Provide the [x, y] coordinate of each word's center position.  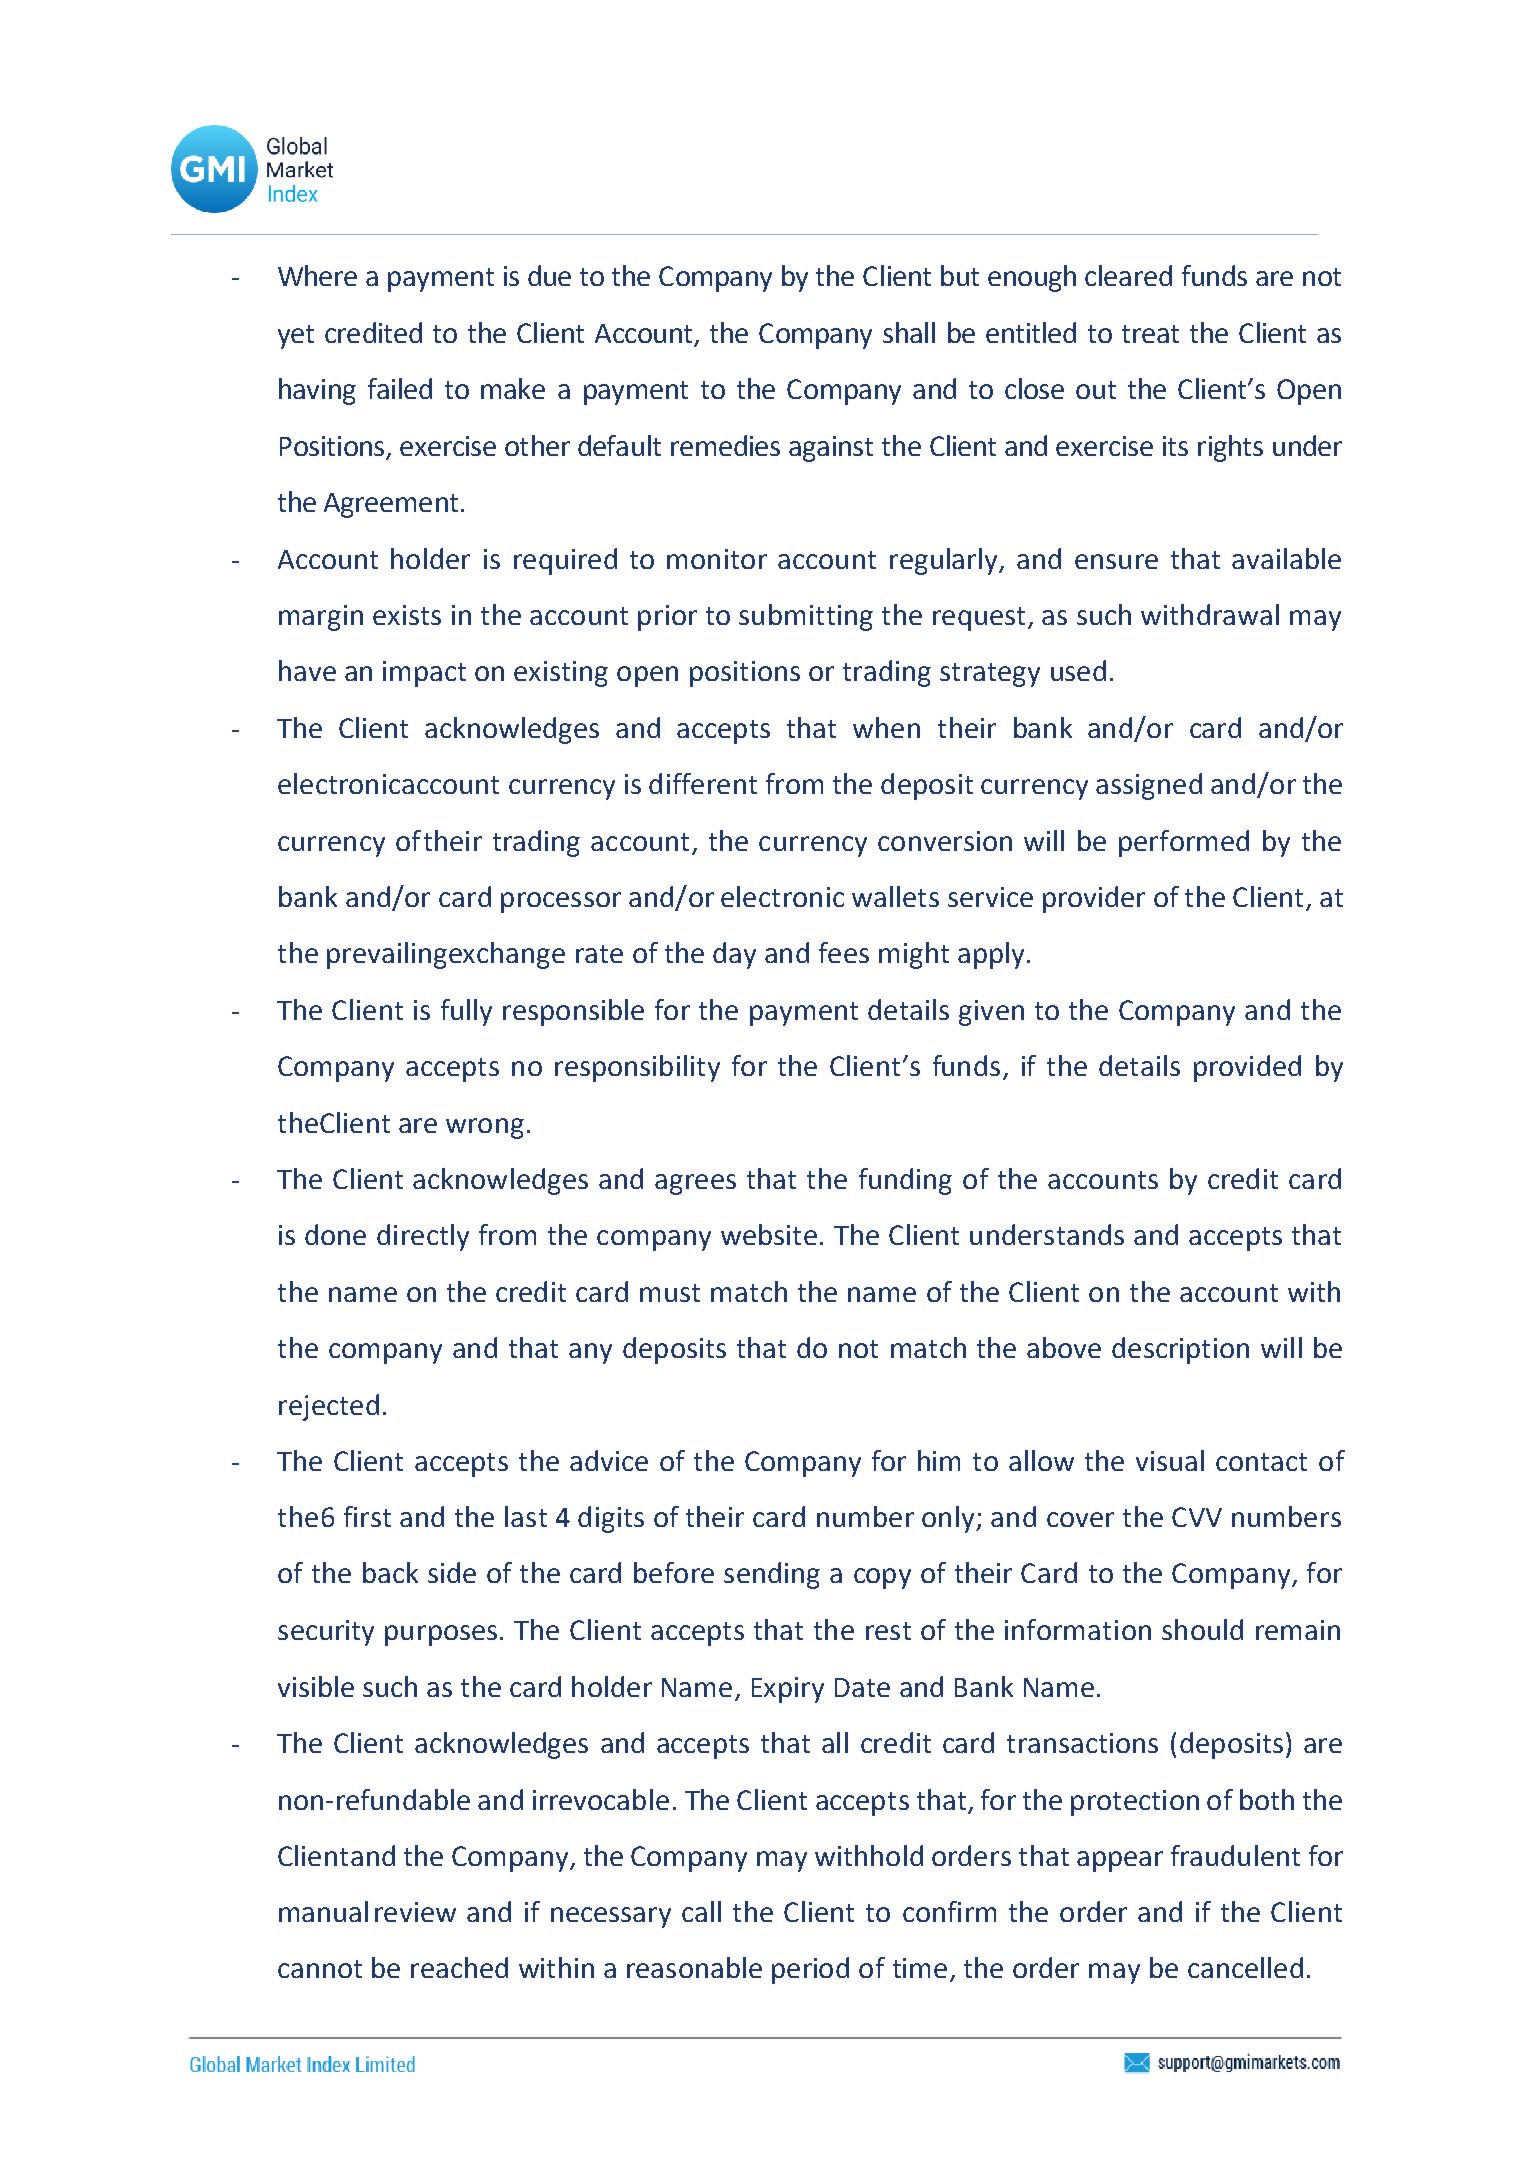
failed [400, 388]
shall [909, 332]
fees [844, 952]
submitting [806, 617]
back [390, 1572]
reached [459, 1967]
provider [1094, 899]
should [1202, 1629]
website [769, 1234]
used [1078, 670]
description [1180, 1350]
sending [772, 1575]
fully [466, 1012]
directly [423, 1237]
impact [424, 674]
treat [1150, 334]
